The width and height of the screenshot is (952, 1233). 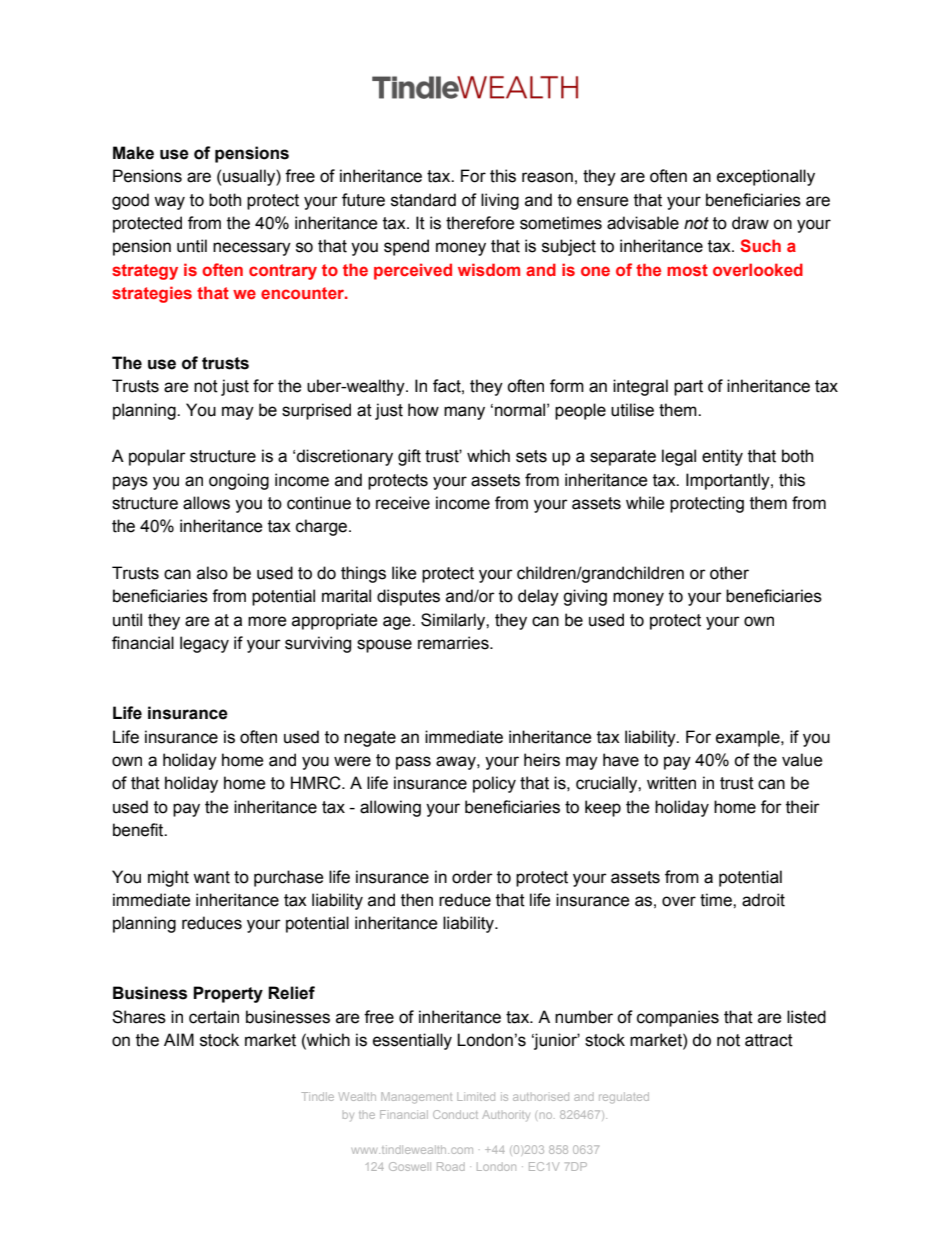 What do you see at coordinates (139, 830) in the screenshot?
I see `benefit` at bounding box center [139, 830].
